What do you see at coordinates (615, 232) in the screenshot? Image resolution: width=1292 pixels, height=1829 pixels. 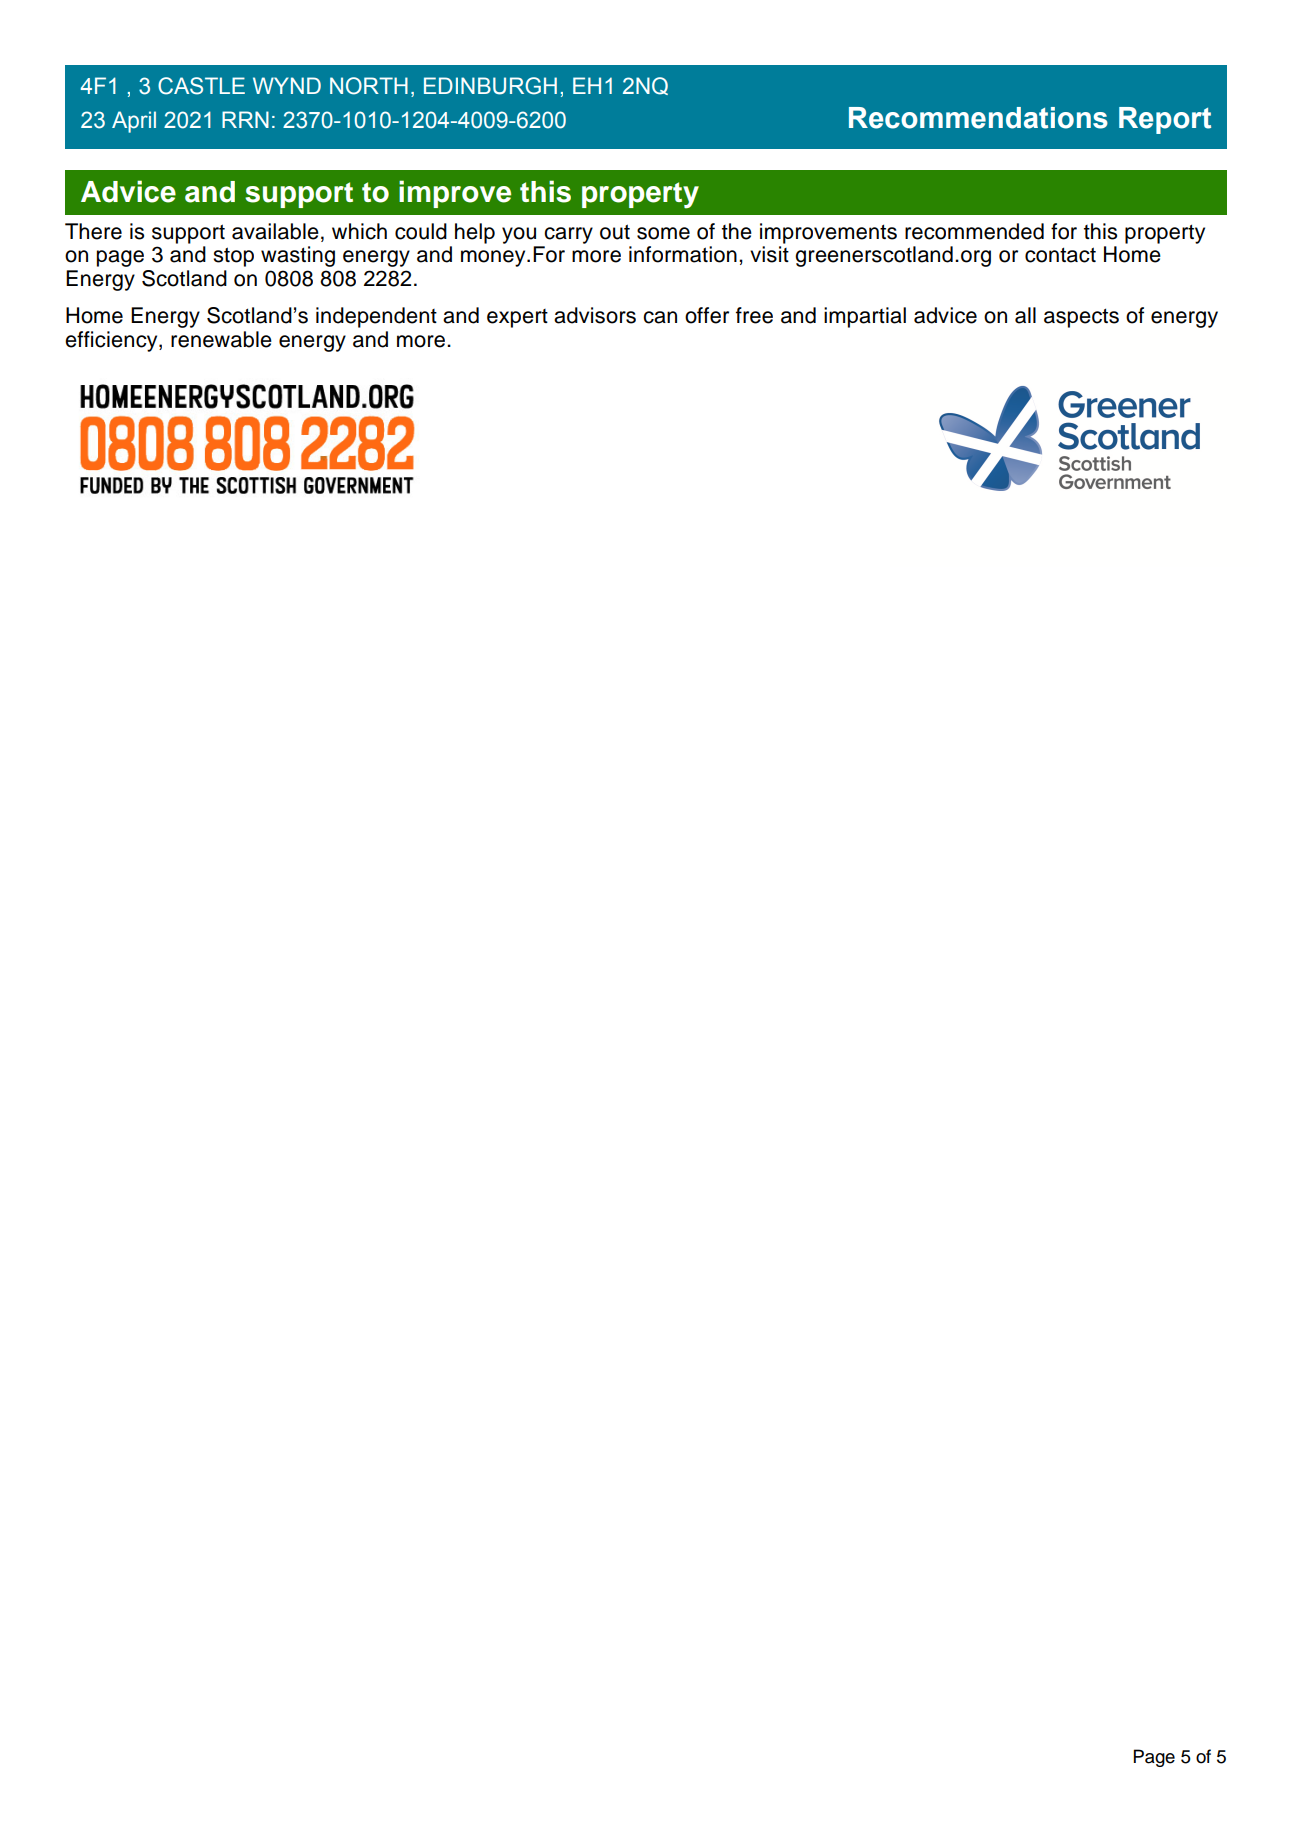 I see `out` at bounding box center [615, 232].
